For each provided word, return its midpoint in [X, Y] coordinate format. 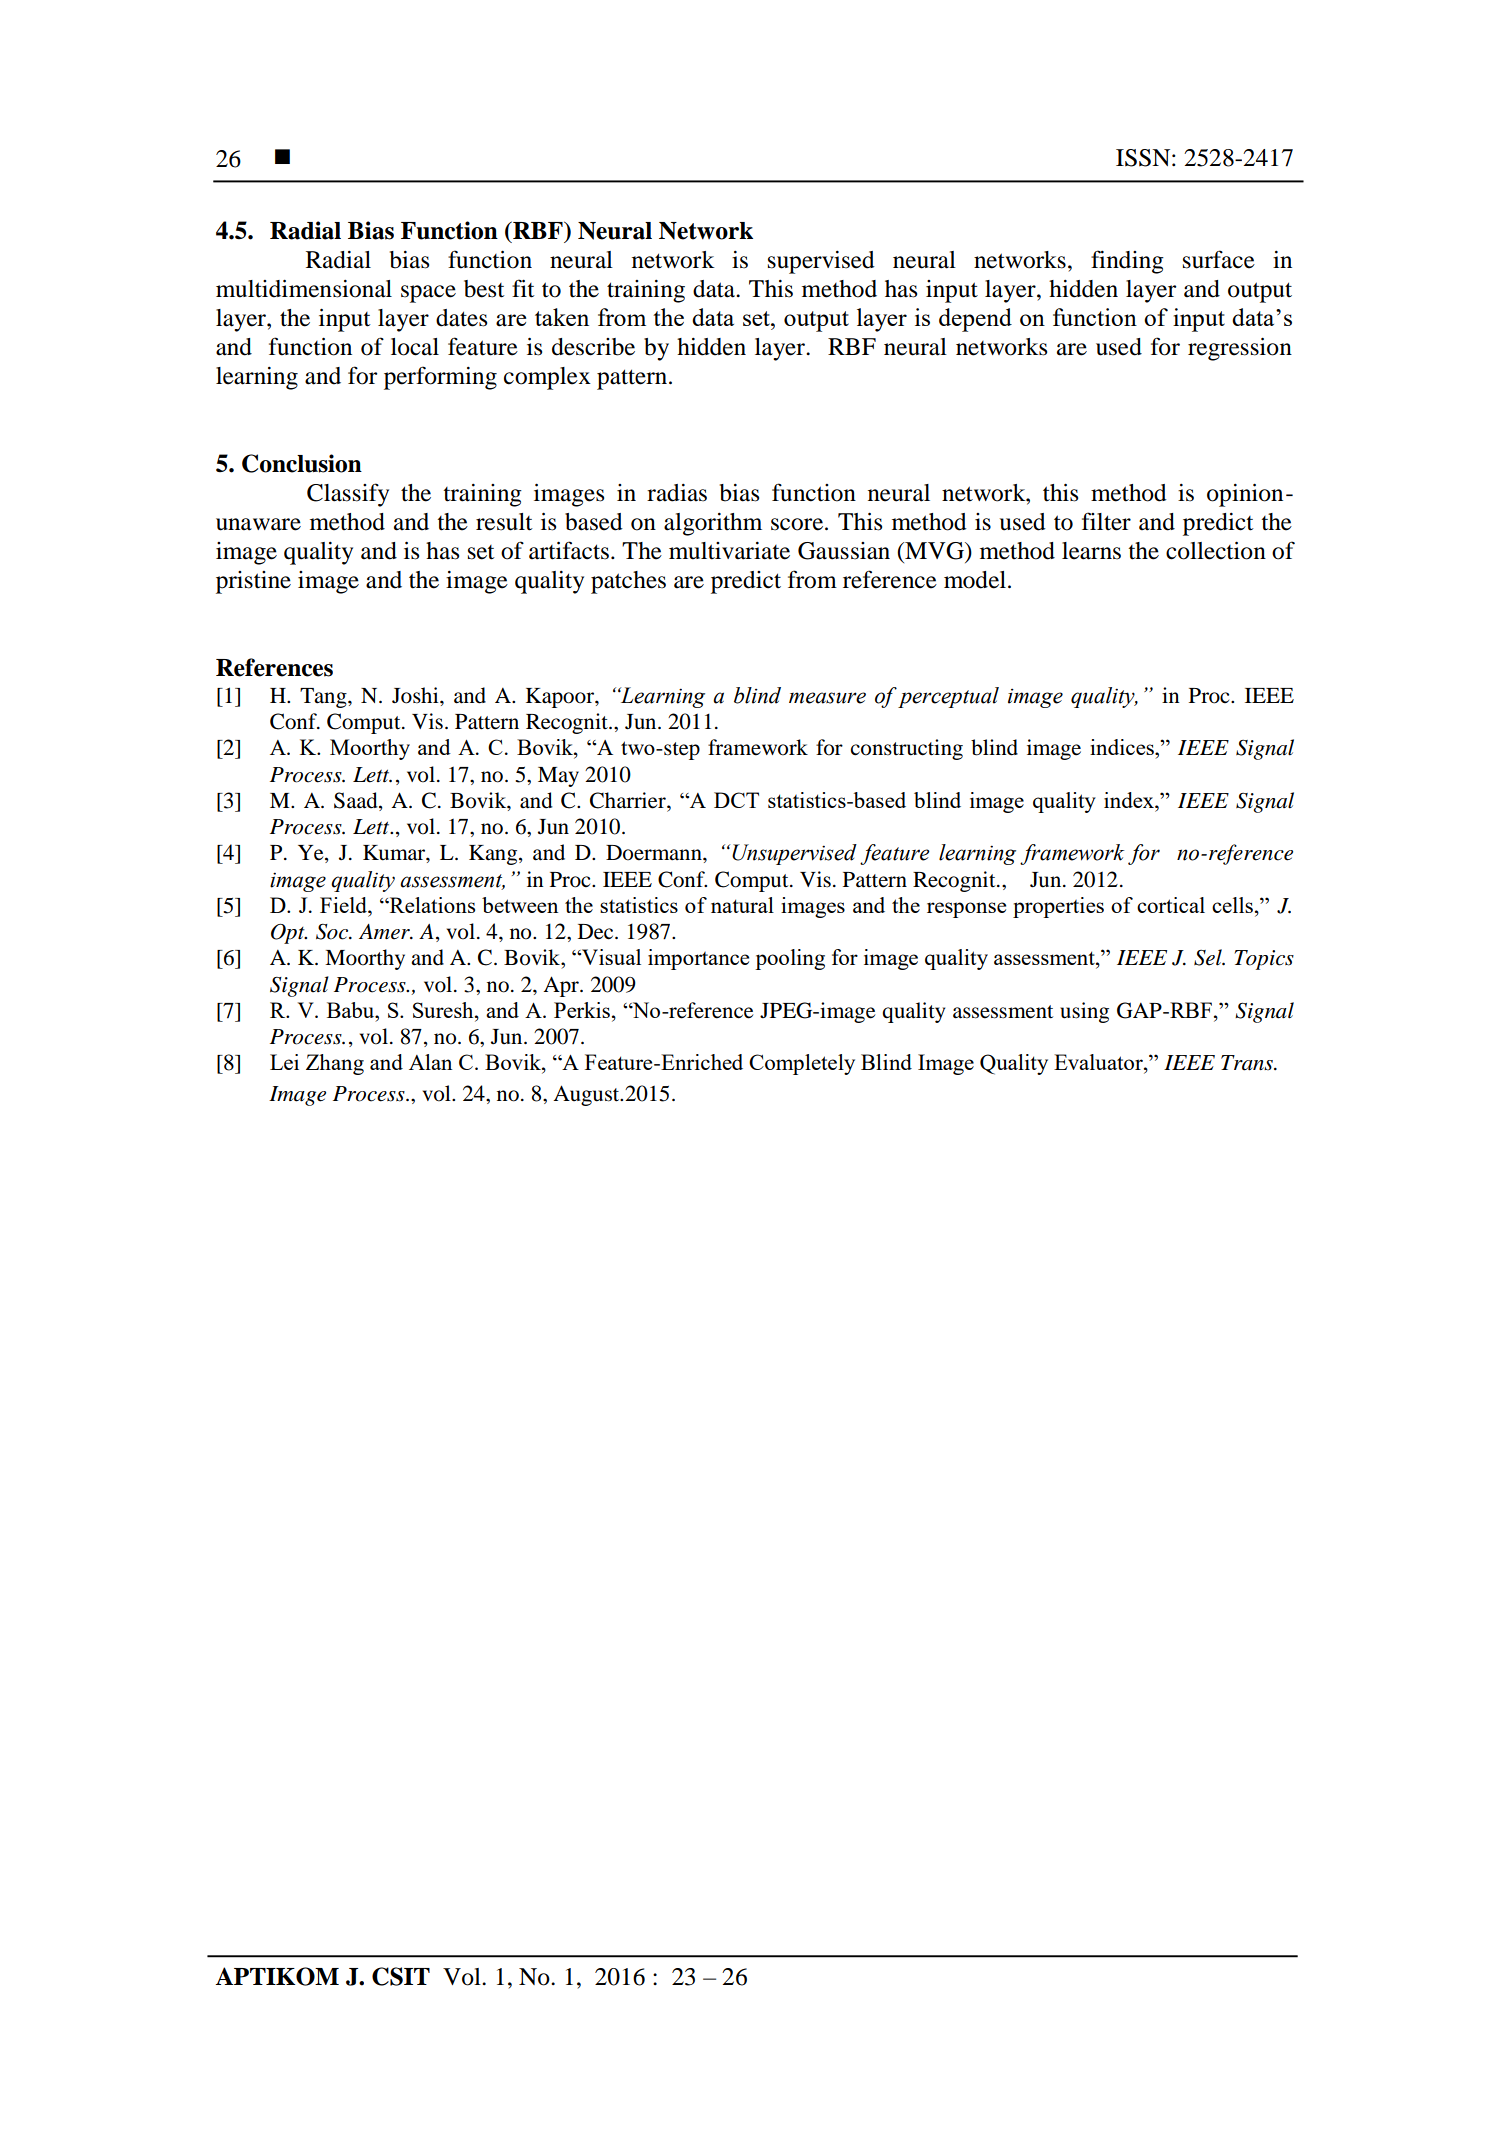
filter [1106, 521]
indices [1123, 747]
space [428, 294]
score [798, 524]
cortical [1171, 905]
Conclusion [302, 463]
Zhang [335, 1064]
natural [742, 905]
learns [1091, 551]
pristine [253, 582]
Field [344, 905]
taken [562, 317]
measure [827, 698]
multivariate [729, 551]
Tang [324, 698]
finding [1127, 262]
